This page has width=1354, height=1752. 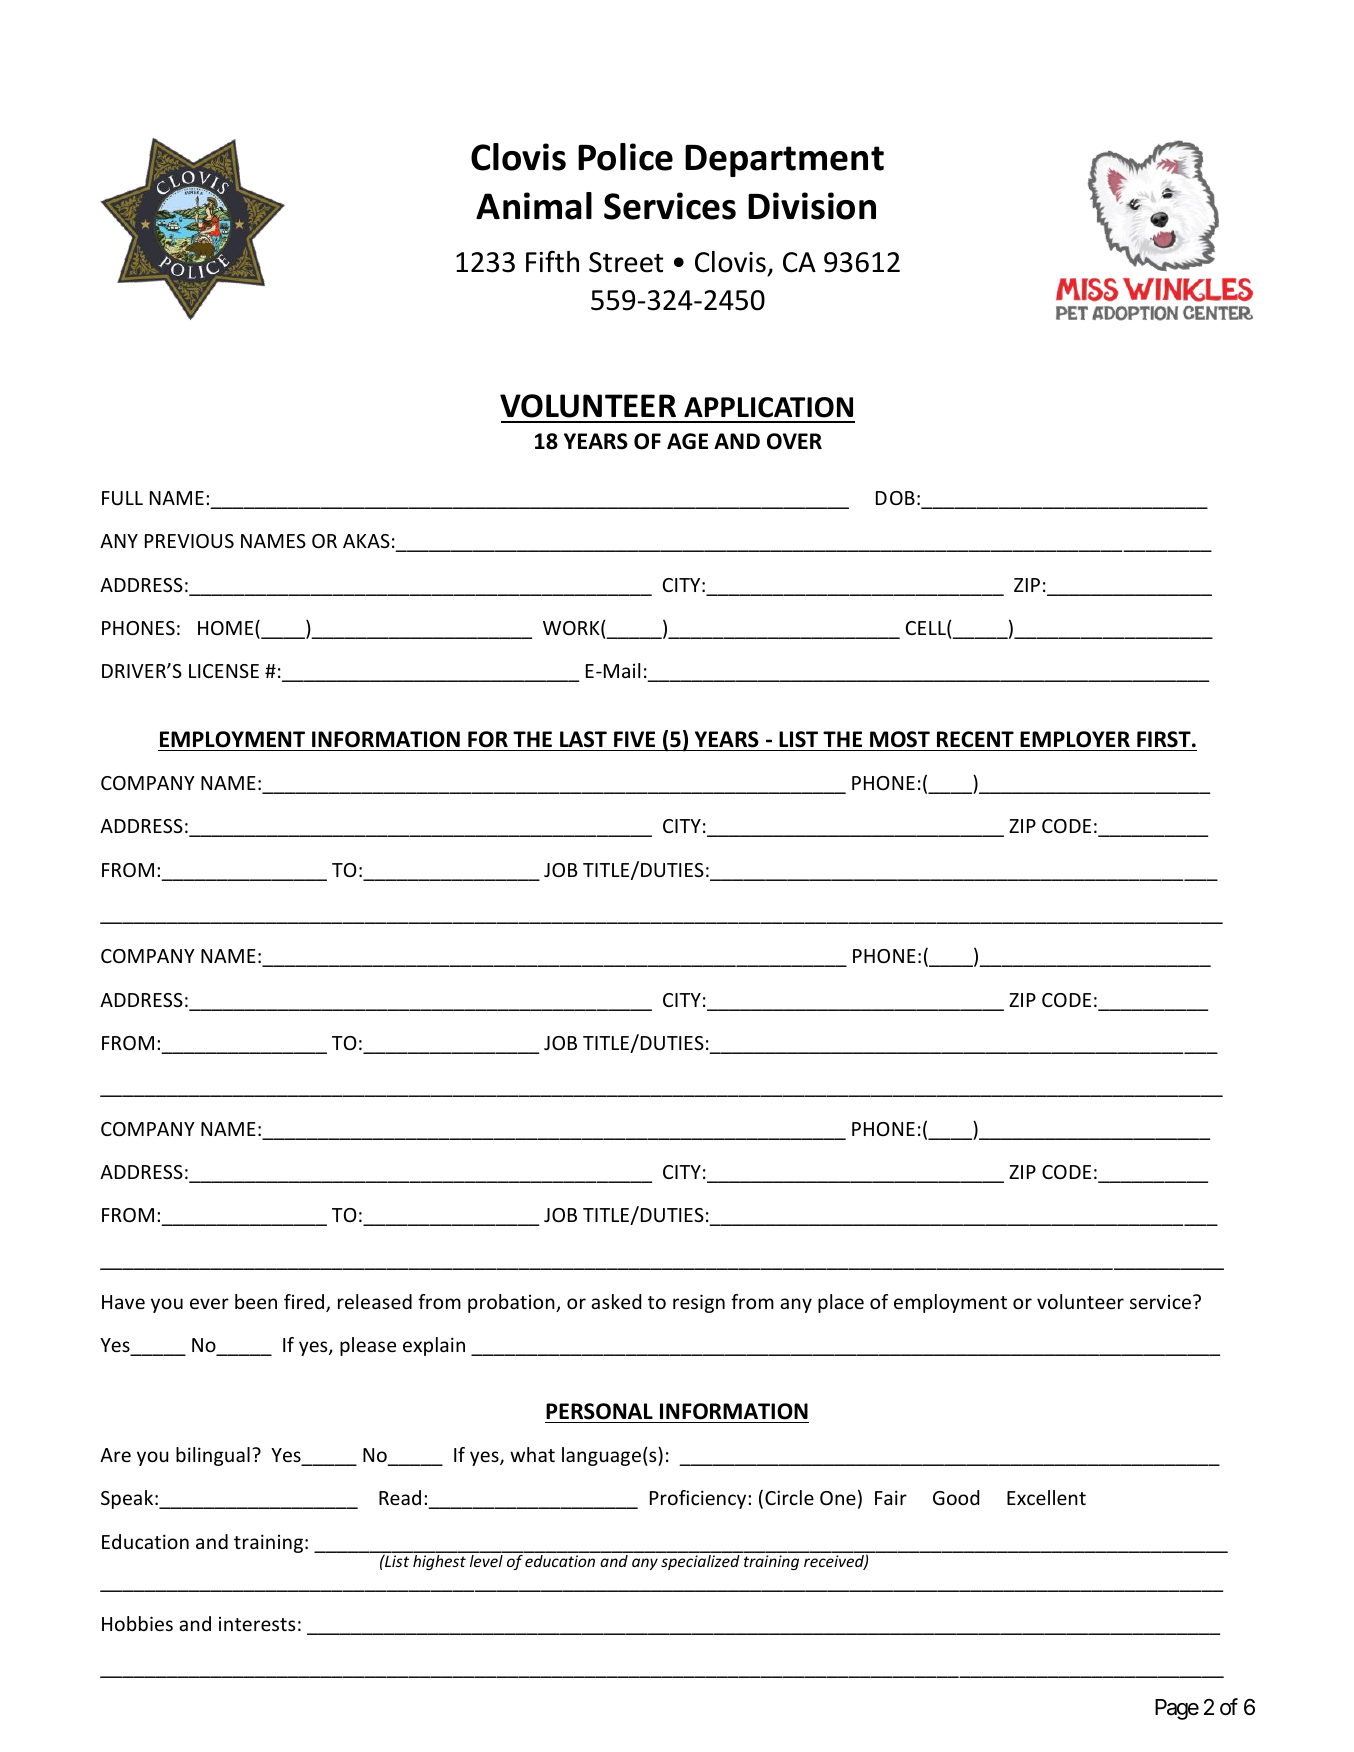 I want to click on PREVIOUS, so click(x=189, y=541).
